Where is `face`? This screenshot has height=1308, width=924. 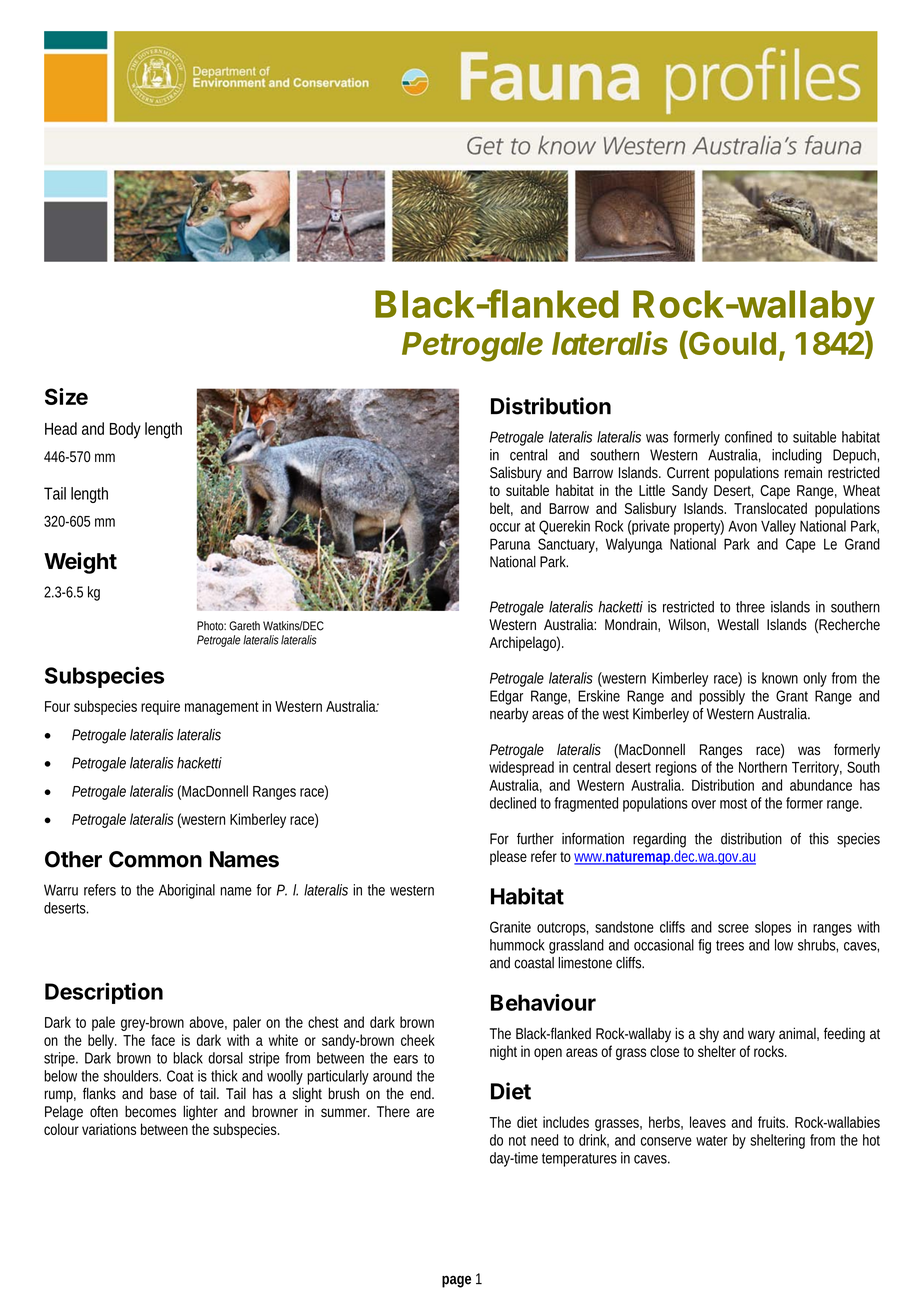
face is located at coordinates (163, 1040).
